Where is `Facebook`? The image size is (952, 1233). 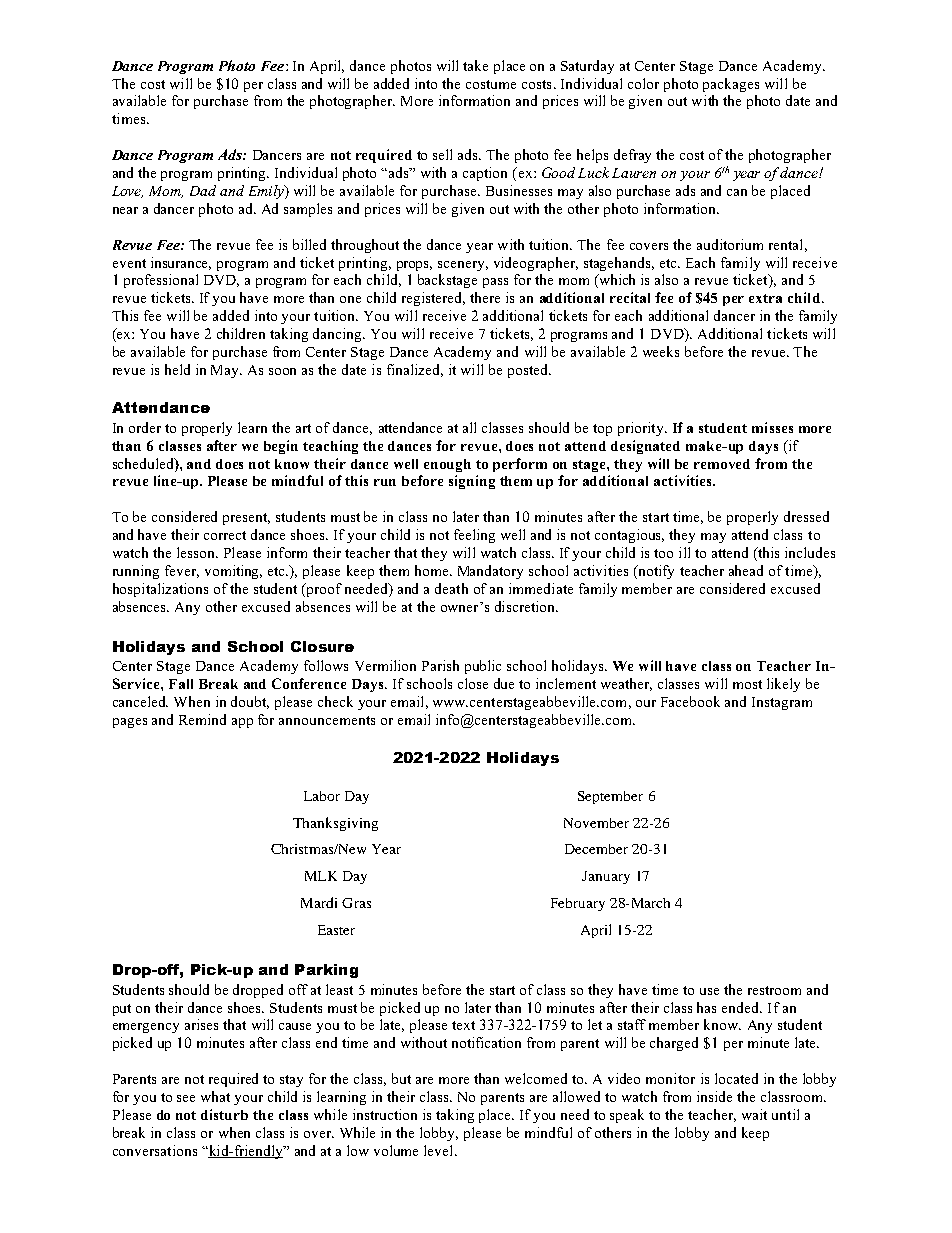 Facebook is located at coordinates (690, 701).
